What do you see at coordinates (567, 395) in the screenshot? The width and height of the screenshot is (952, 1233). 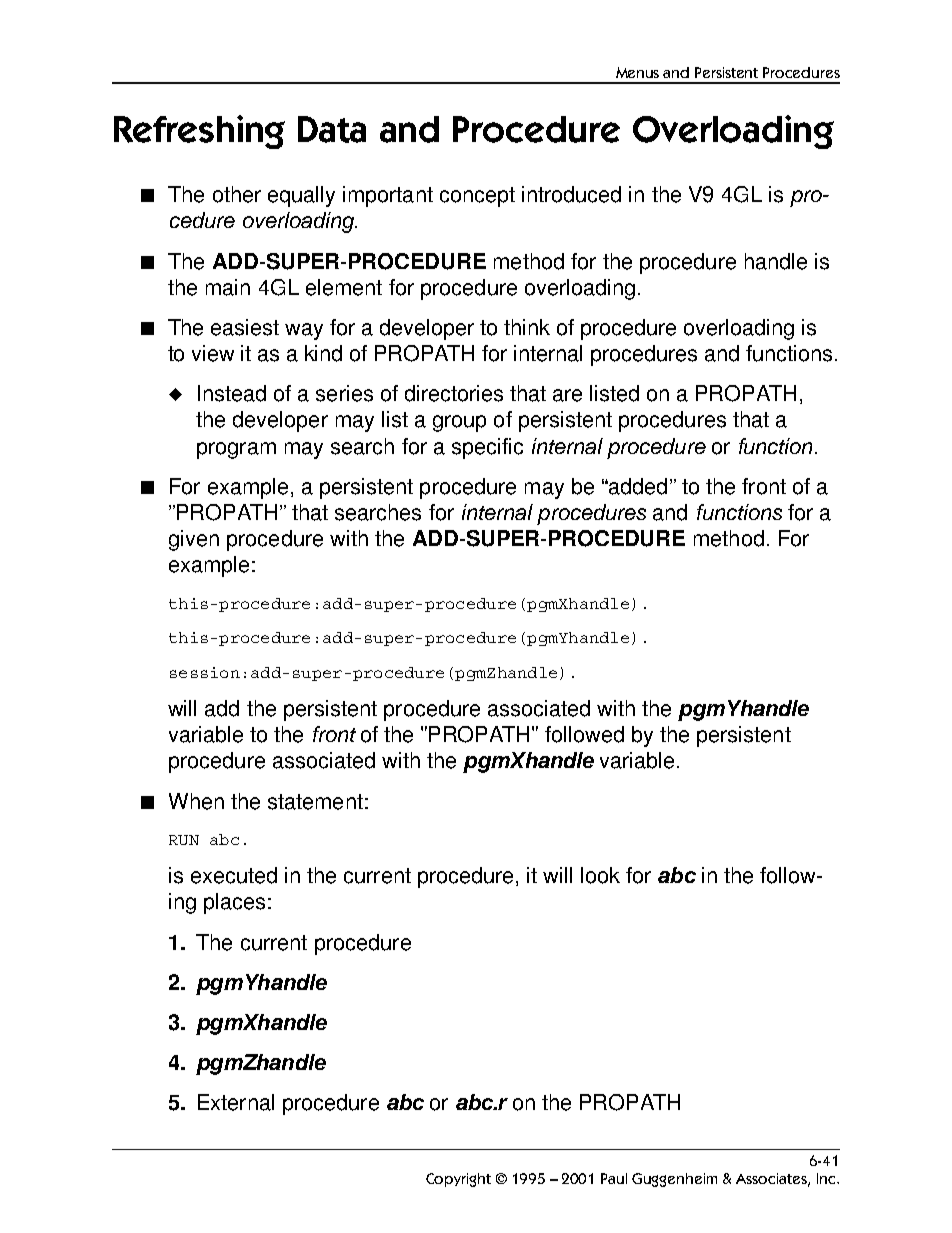 I see `are` at bounding box center [567, 395].
